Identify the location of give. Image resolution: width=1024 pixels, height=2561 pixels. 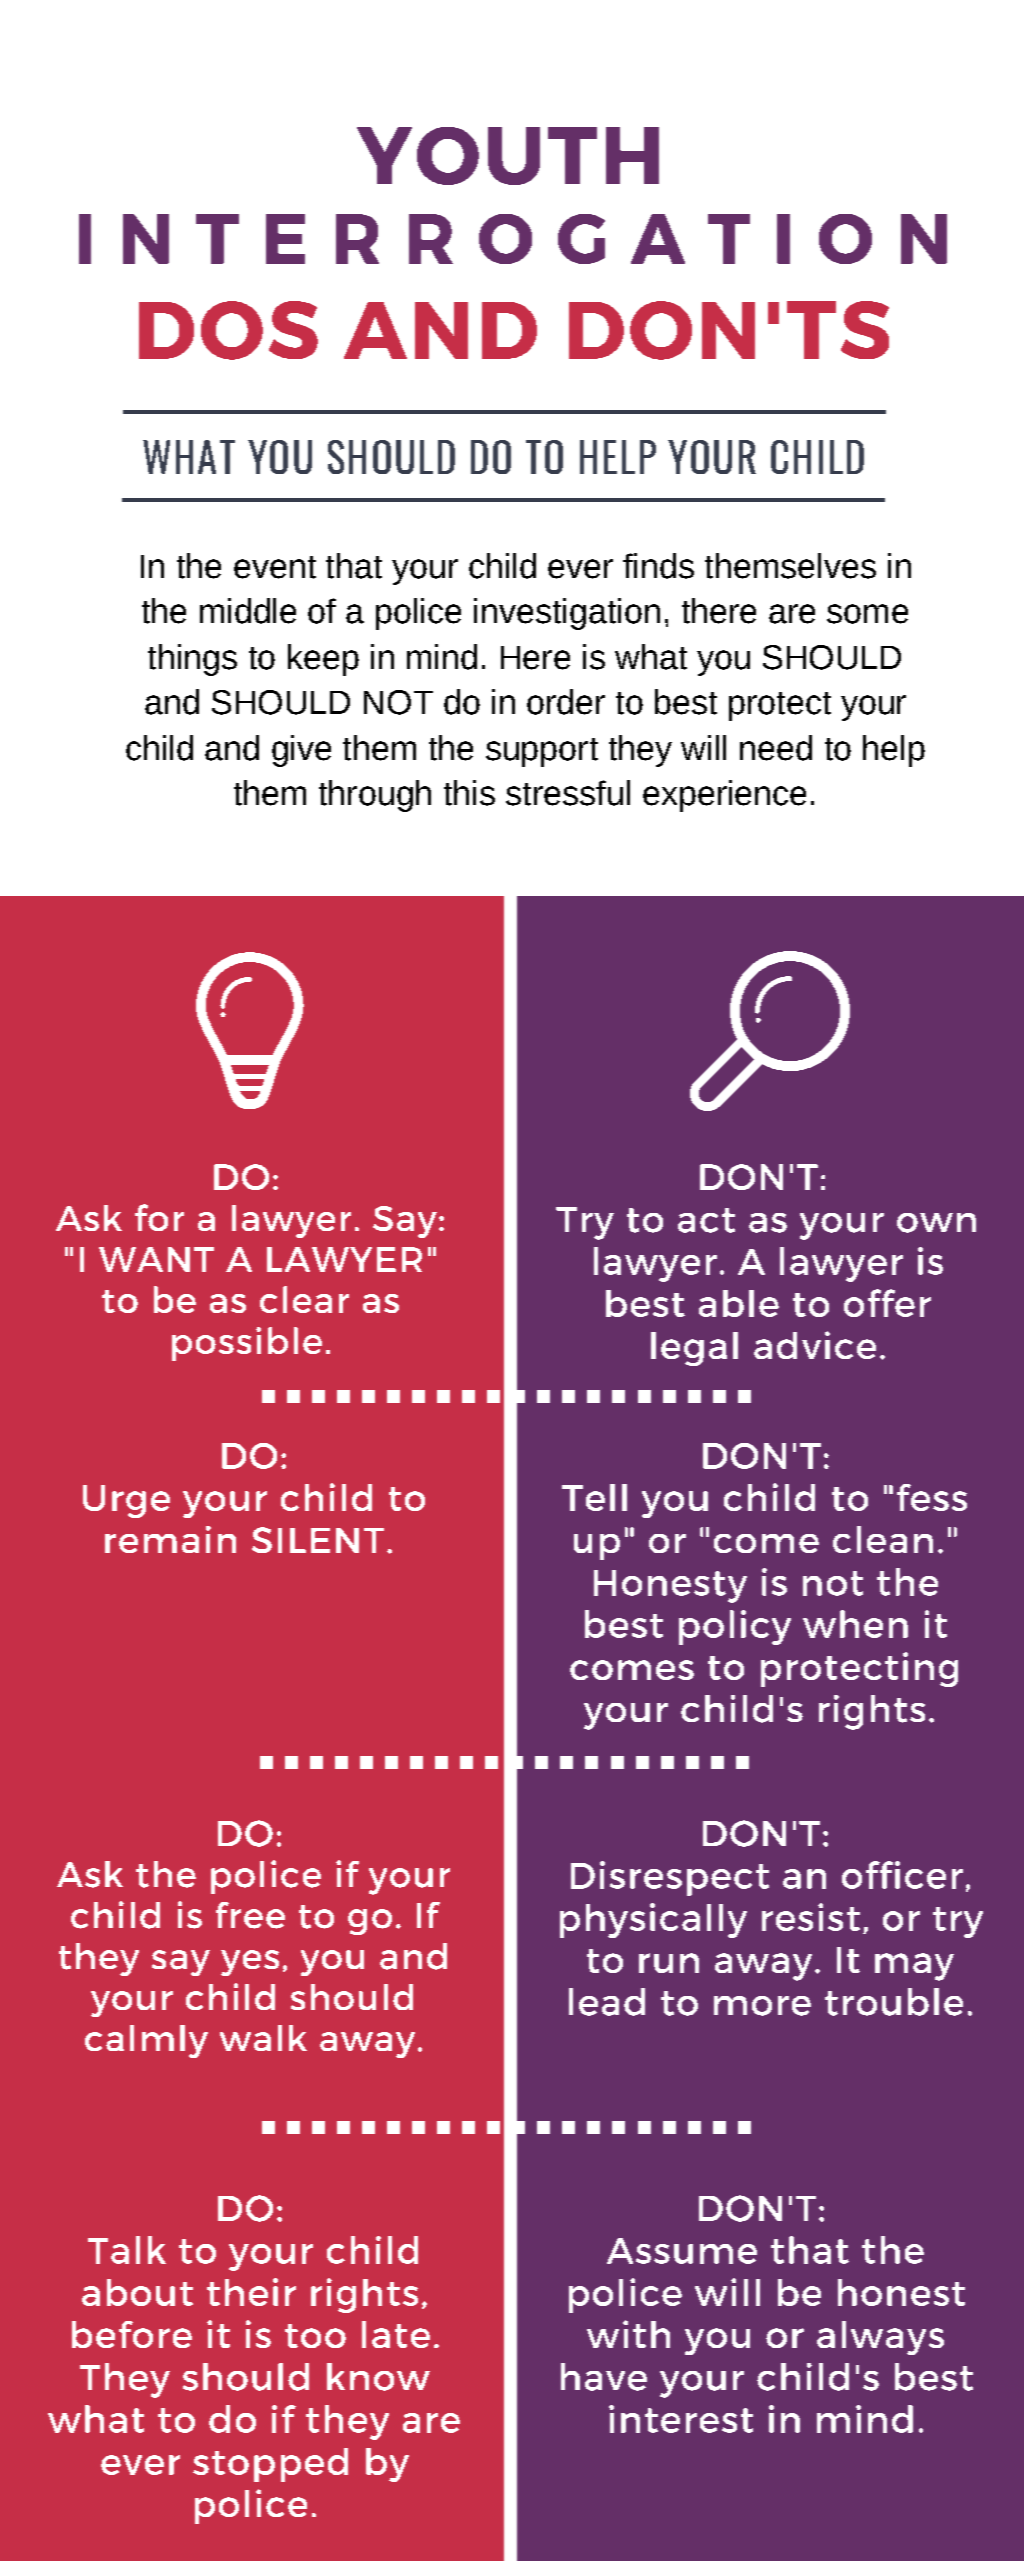
(301, 751).
